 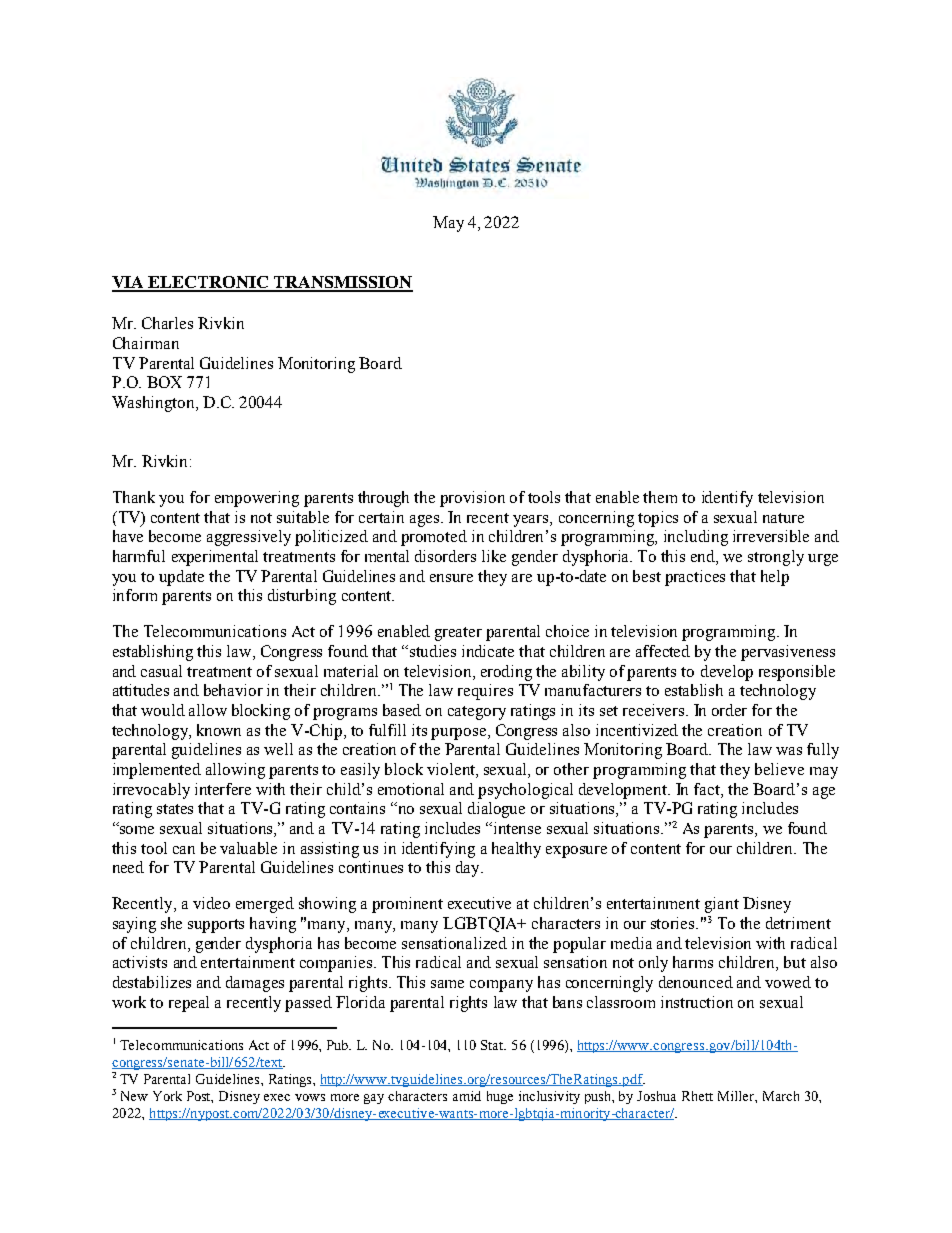 What do you see at coordinates (467, 1096) in the screenshot?
I see `amid` at bounding box center [467, 1096].
